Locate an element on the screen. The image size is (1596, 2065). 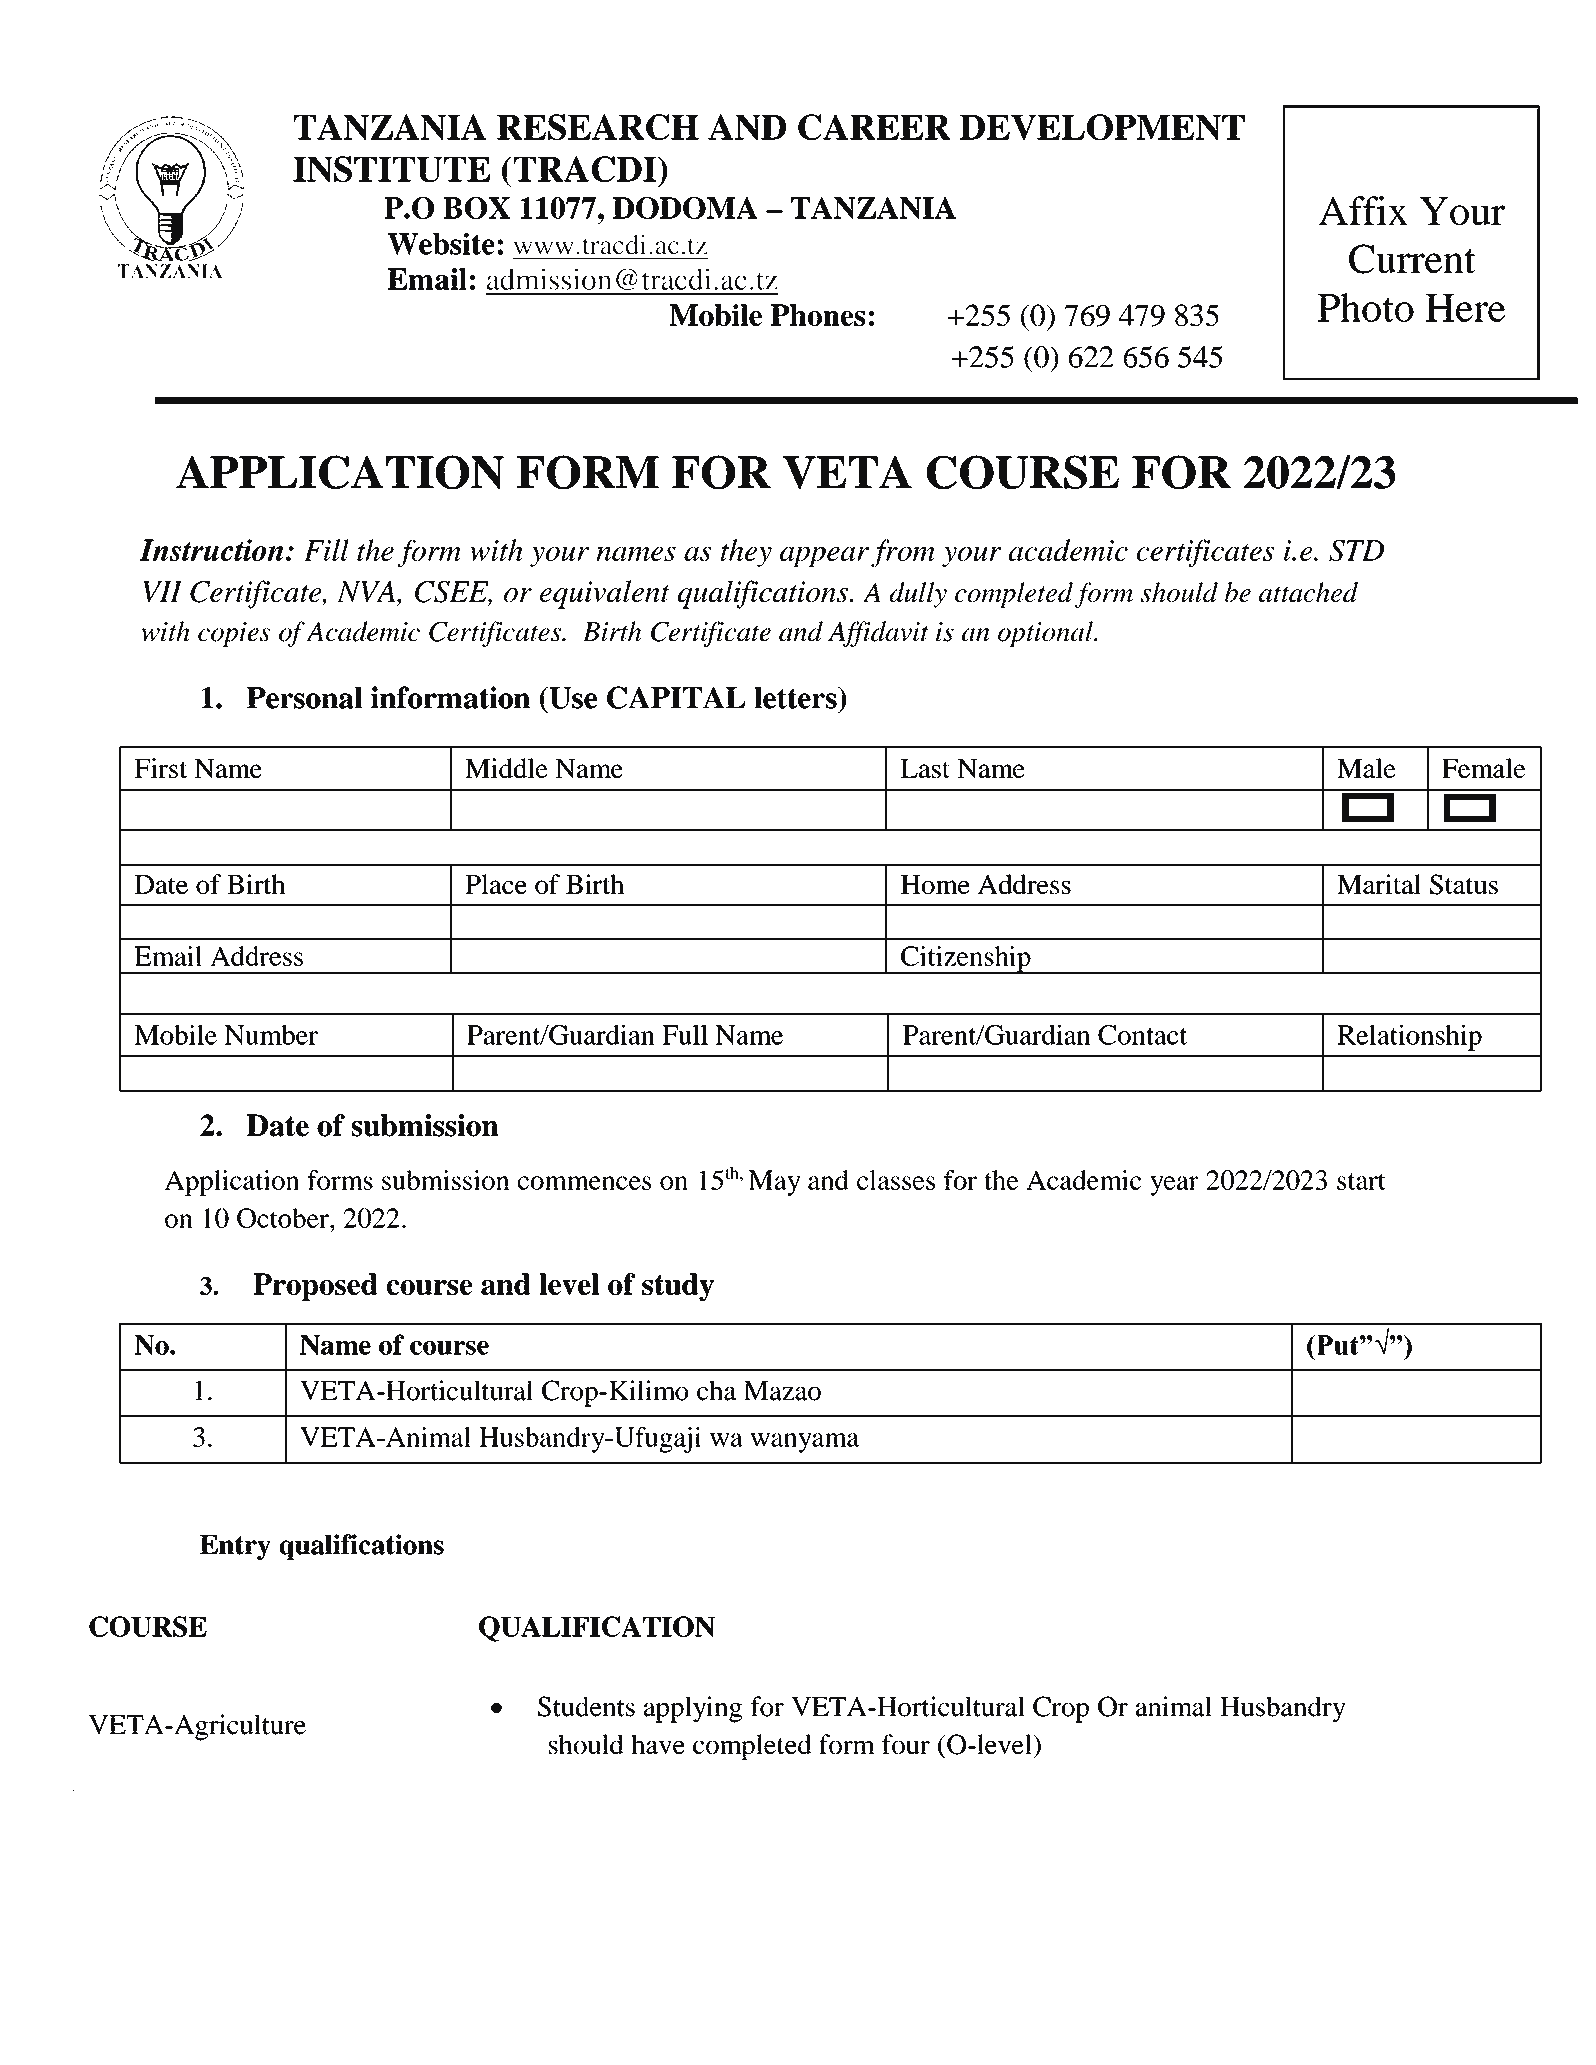
INSTITUTE is located at coordinates (392, 169).
